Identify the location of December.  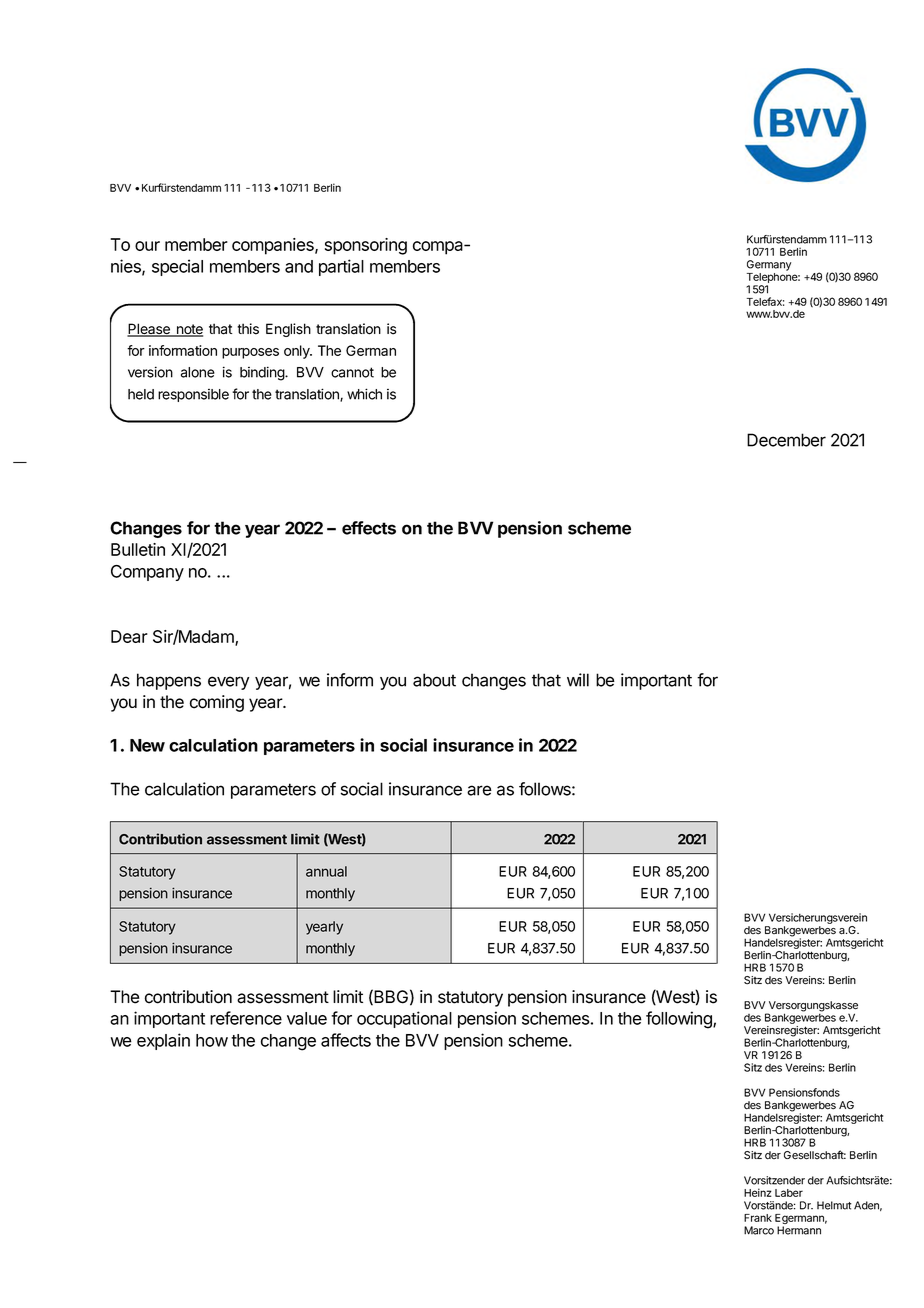
(786, 440).
